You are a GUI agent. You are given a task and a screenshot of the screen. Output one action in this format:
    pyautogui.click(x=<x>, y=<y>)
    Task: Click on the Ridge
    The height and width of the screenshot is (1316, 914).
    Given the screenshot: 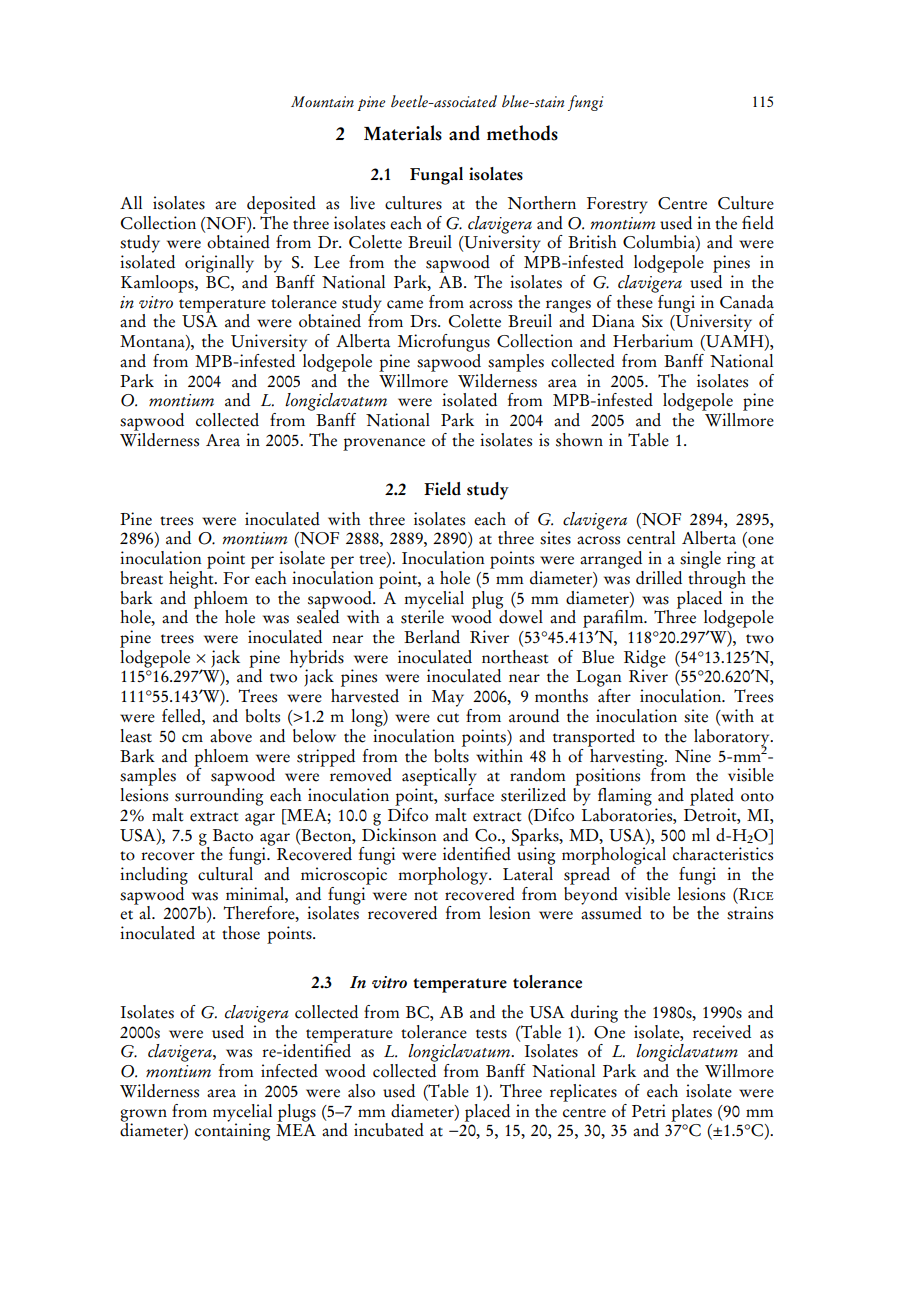 What is the action you would take?
    pyautogui.click(x=645, y=660)
